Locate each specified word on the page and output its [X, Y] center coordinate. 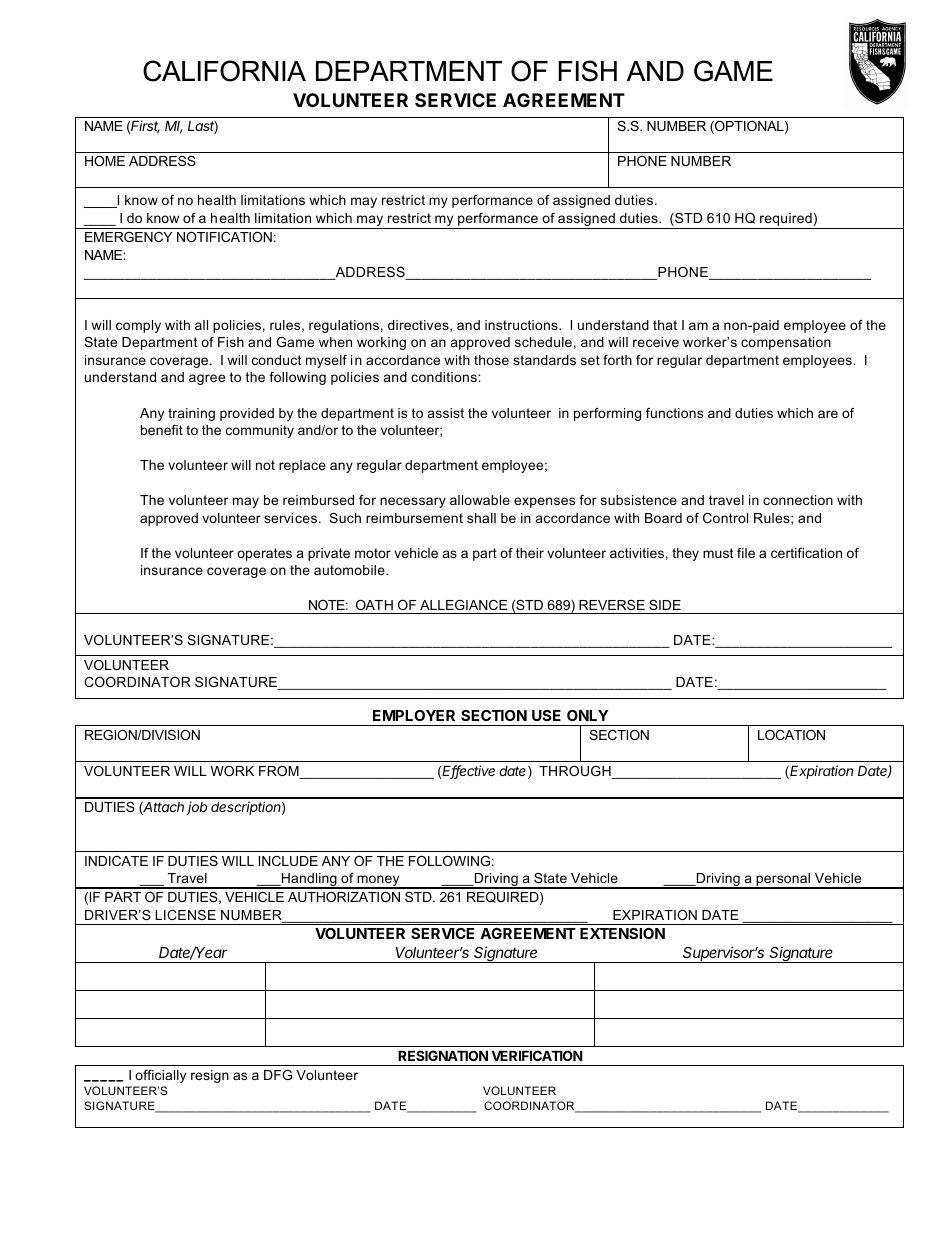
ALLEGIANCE [463, 605]
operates [264, 554]
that [665, 325]
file [746, 553]
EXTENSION [622, 933]
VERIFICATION [537, 1055]
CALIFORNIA [224, 71]
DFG [278, 1075]
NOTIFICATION [224, 237]
